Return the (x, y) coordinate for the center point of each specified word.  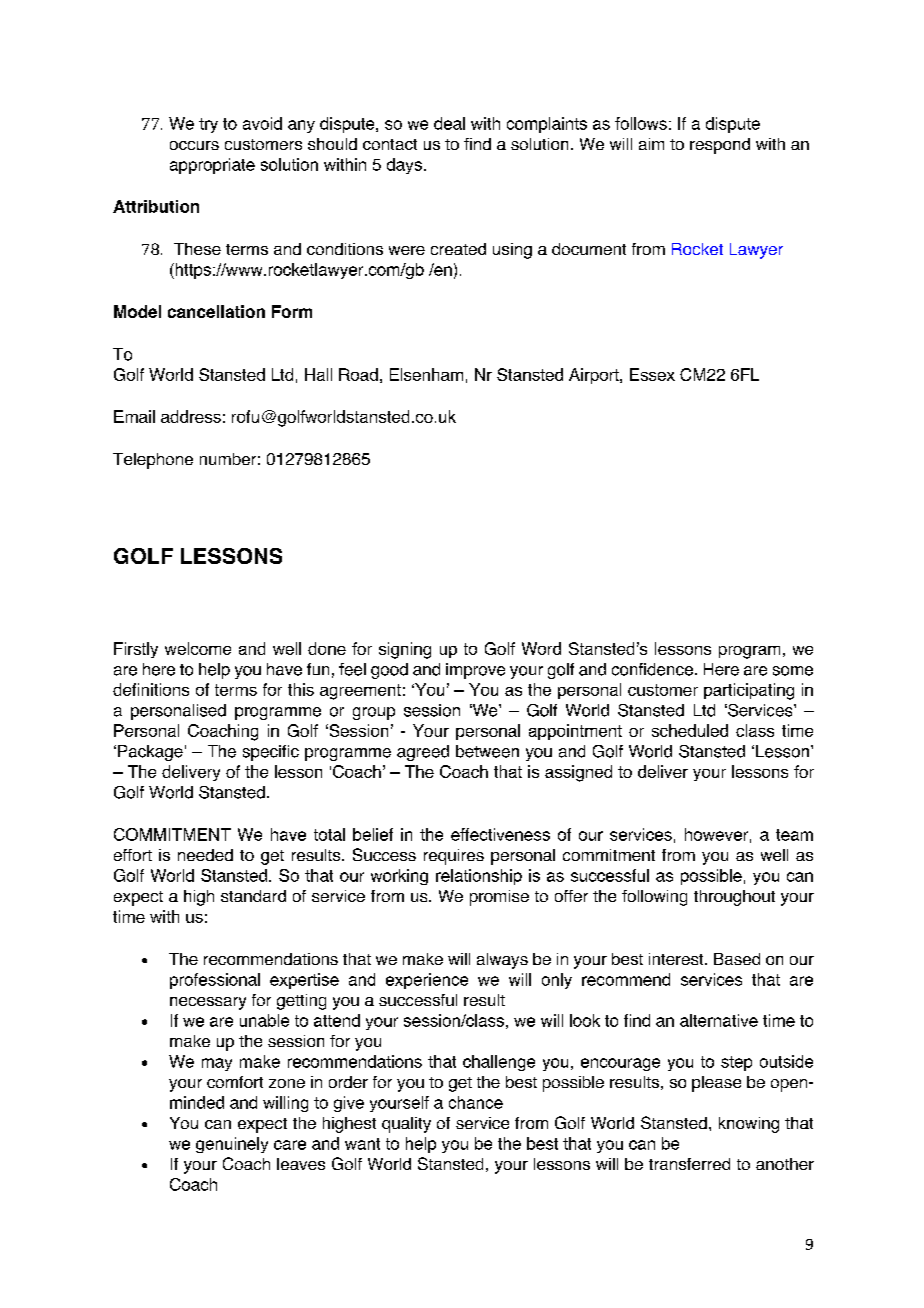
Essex (652, 374)
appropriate (212, 166)
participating (749, 691)
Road (358, 374)
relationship (479, 877)
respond (720, 146)
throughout (734, 898)
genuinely (232, 1145)
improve (475, 671)
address (191, 416)
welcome (198, 648)
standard (253, 896)
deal (449, 123)
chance (476, 1102)
